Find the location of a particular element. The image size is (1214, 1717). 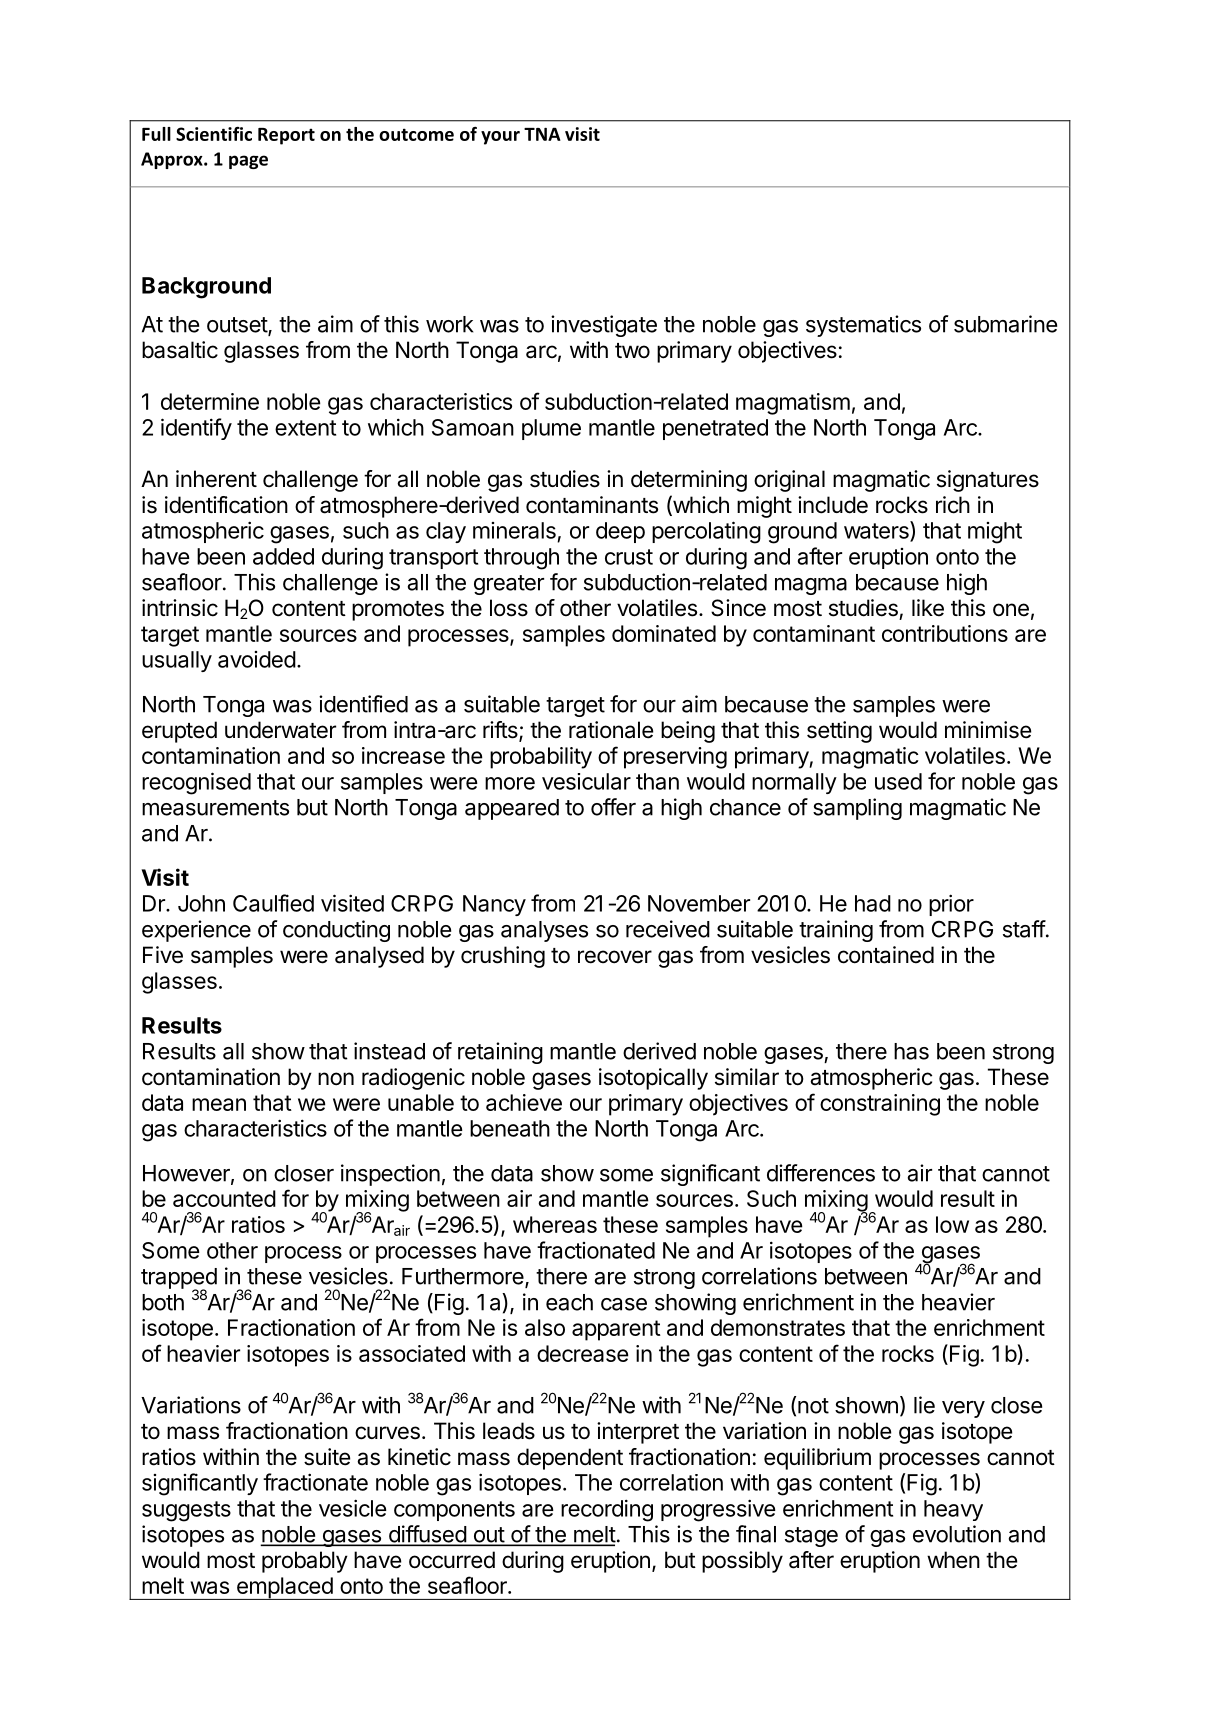

probably is located at coordinates (305, 1562).
